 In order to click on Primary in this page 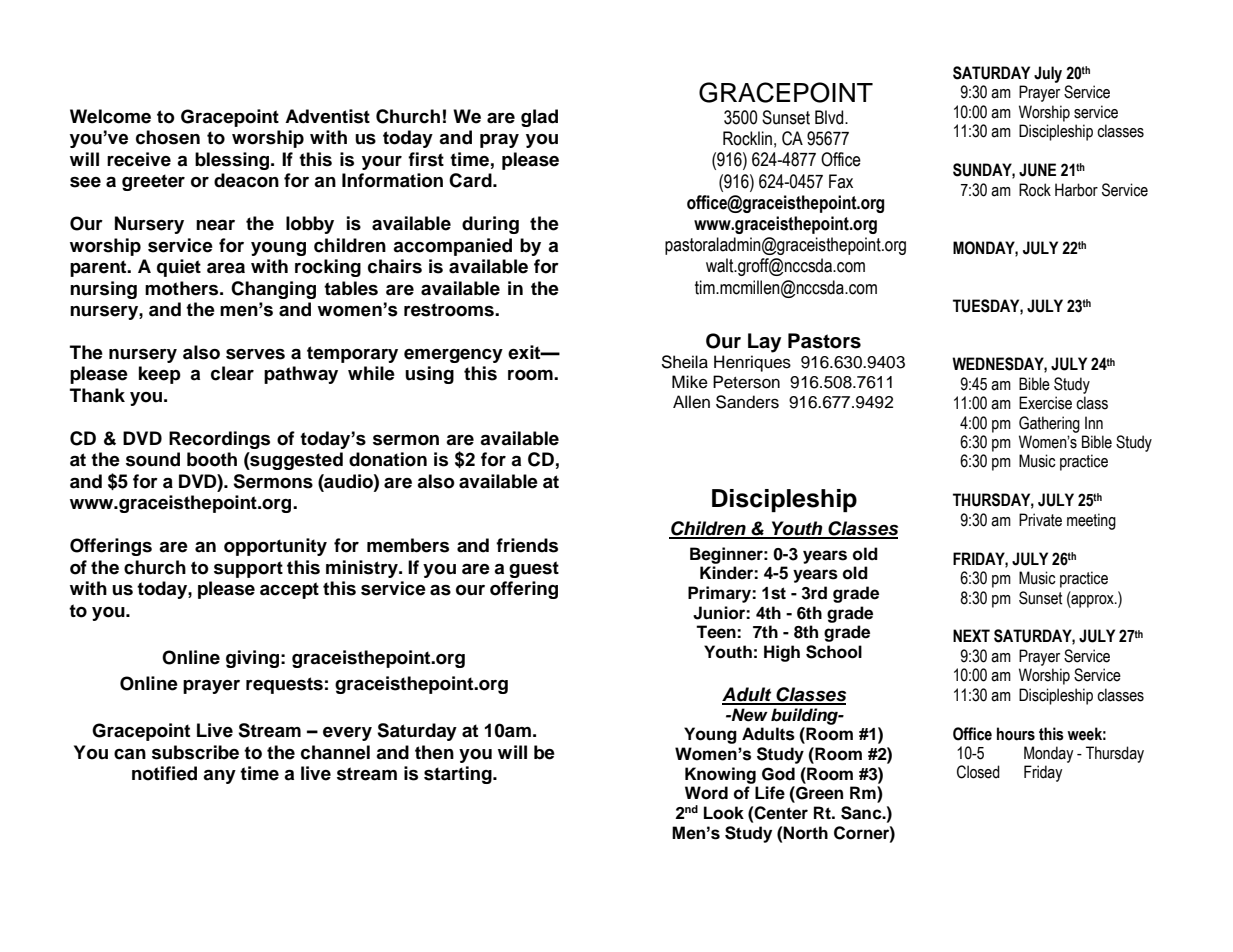, I will do `click(720, 594)`.
